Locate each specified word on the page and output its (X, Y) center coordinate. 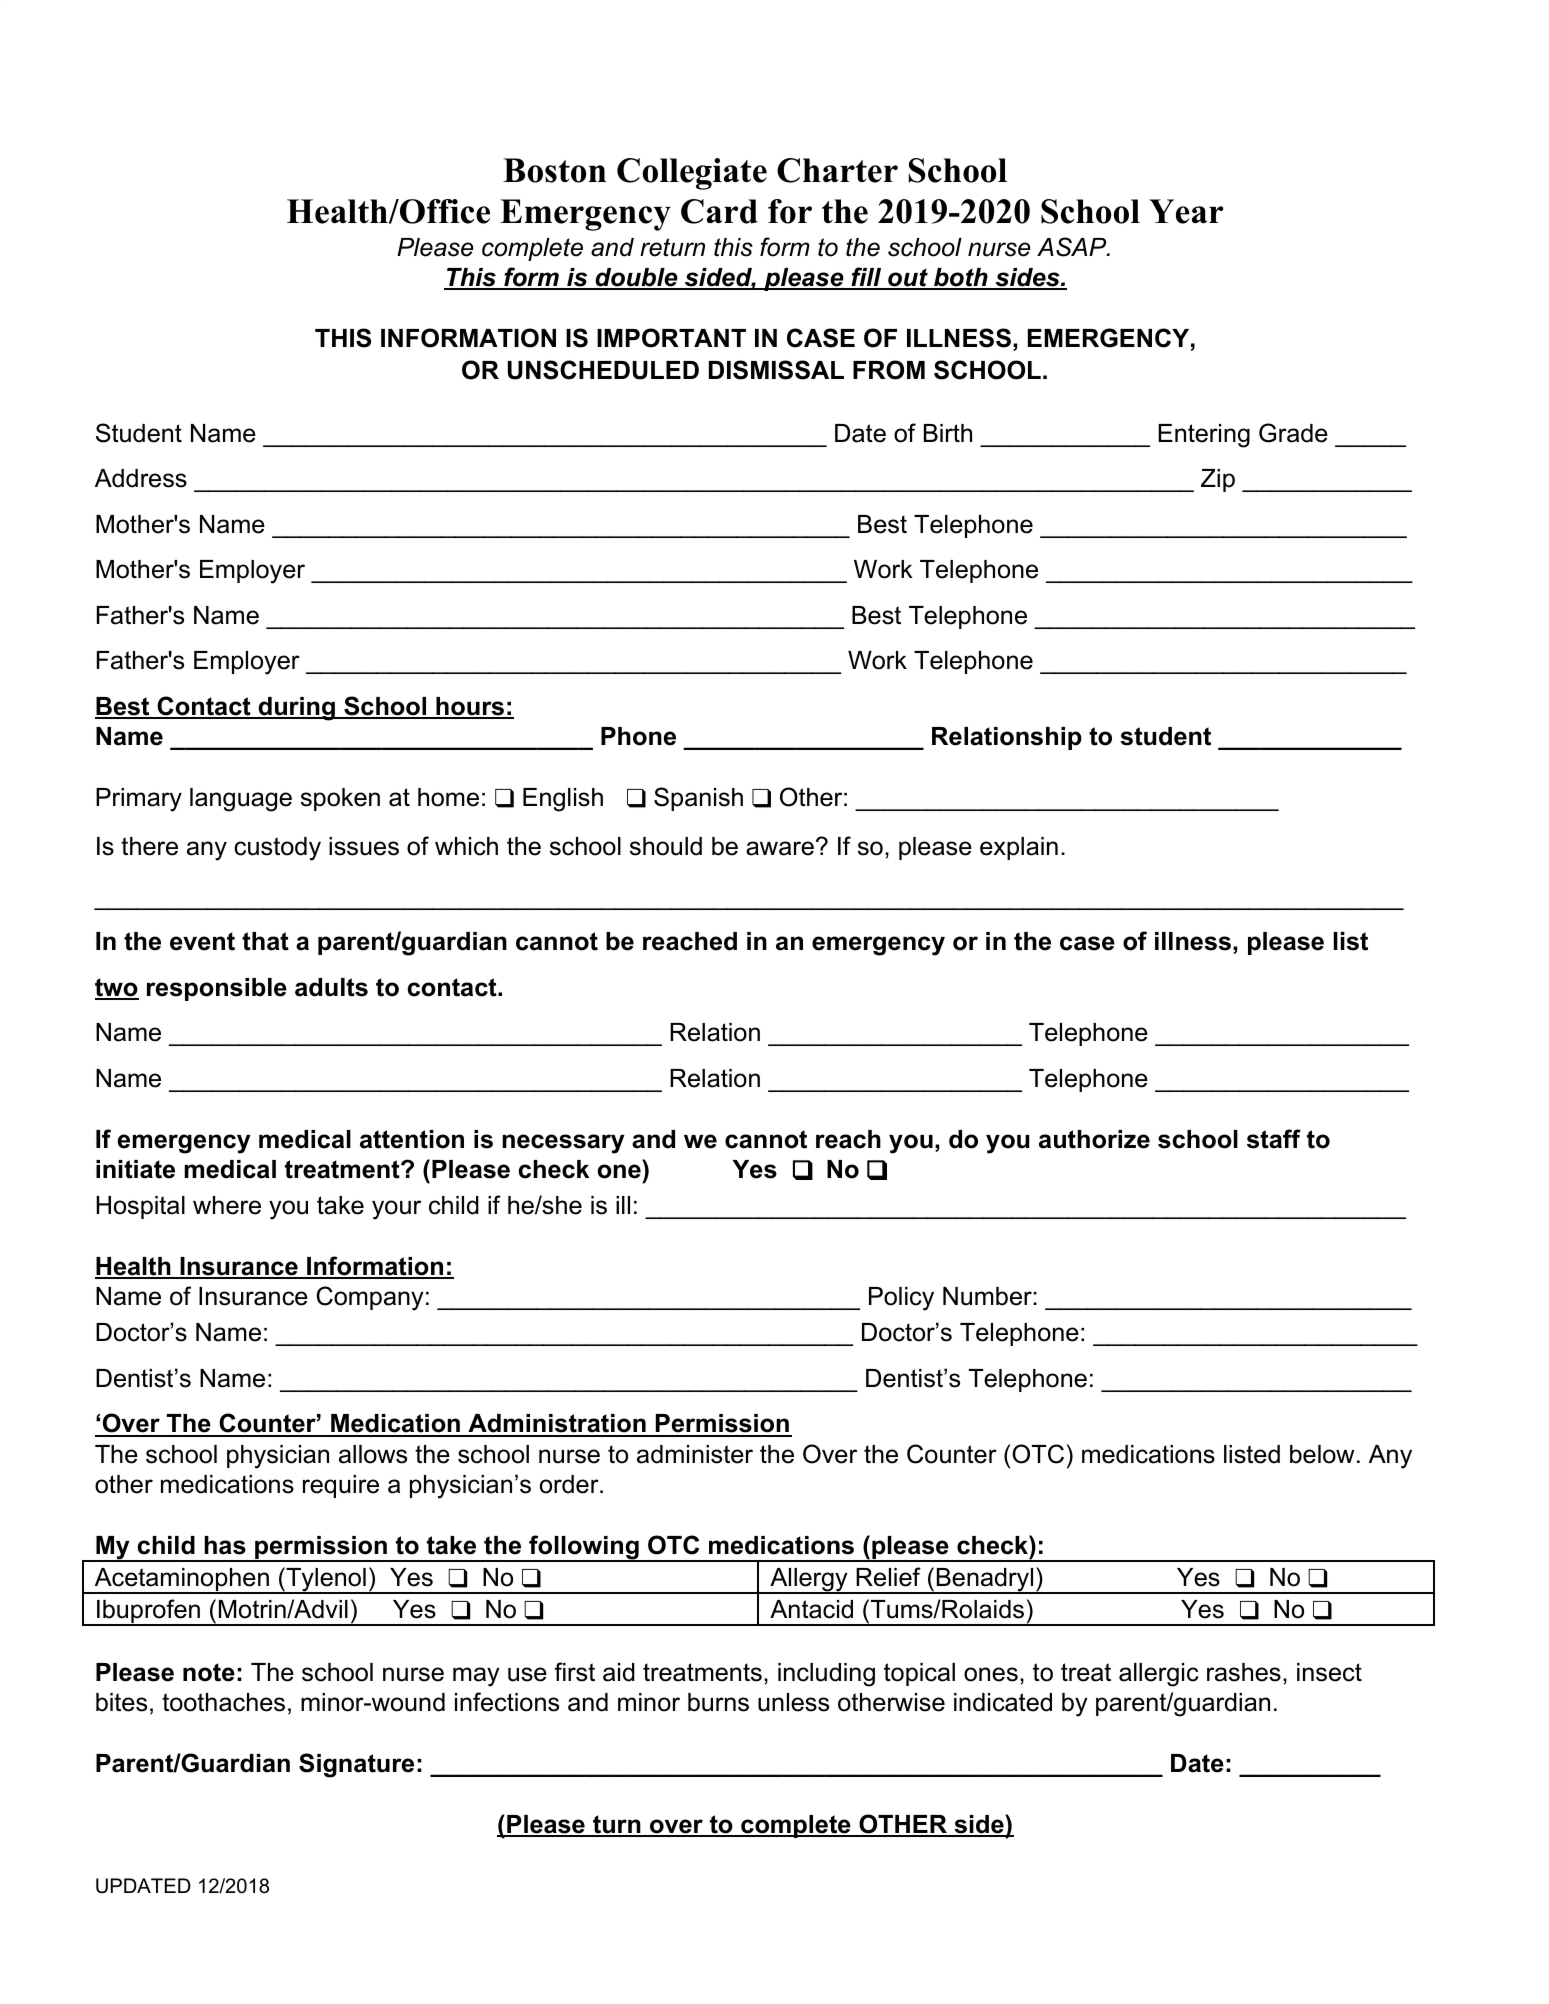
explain (1019, 848)
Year (1186, 211)
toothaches (223, 1702)
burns (718, 1702)
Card (719, 211)
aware (780, 848)
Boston (554, 170)
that (265, 941)
